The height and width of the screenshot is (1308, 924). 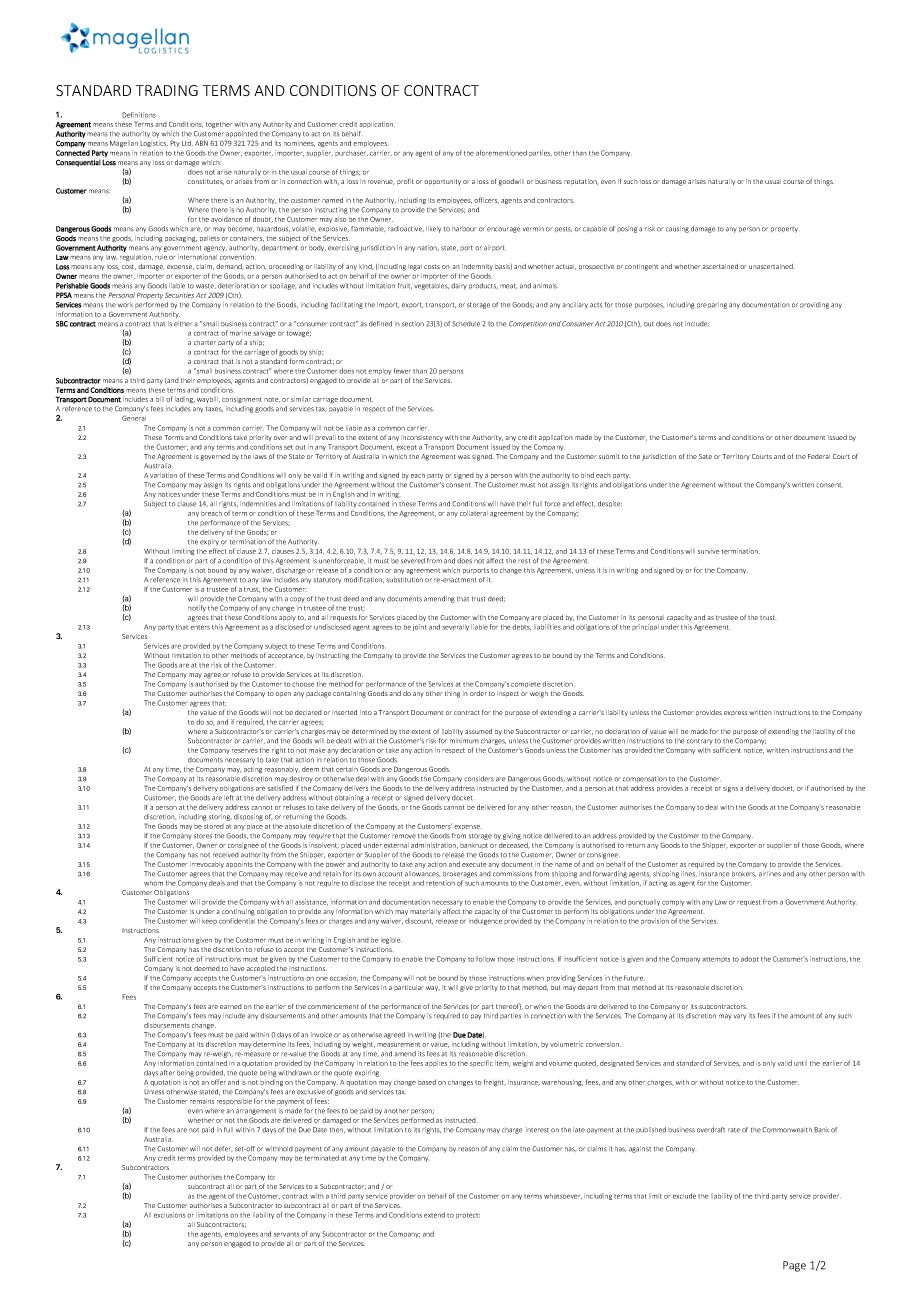 What do you see at coordinates (134, 418) in the screenshot?
I see `General` at bounding box center [134, 418].
